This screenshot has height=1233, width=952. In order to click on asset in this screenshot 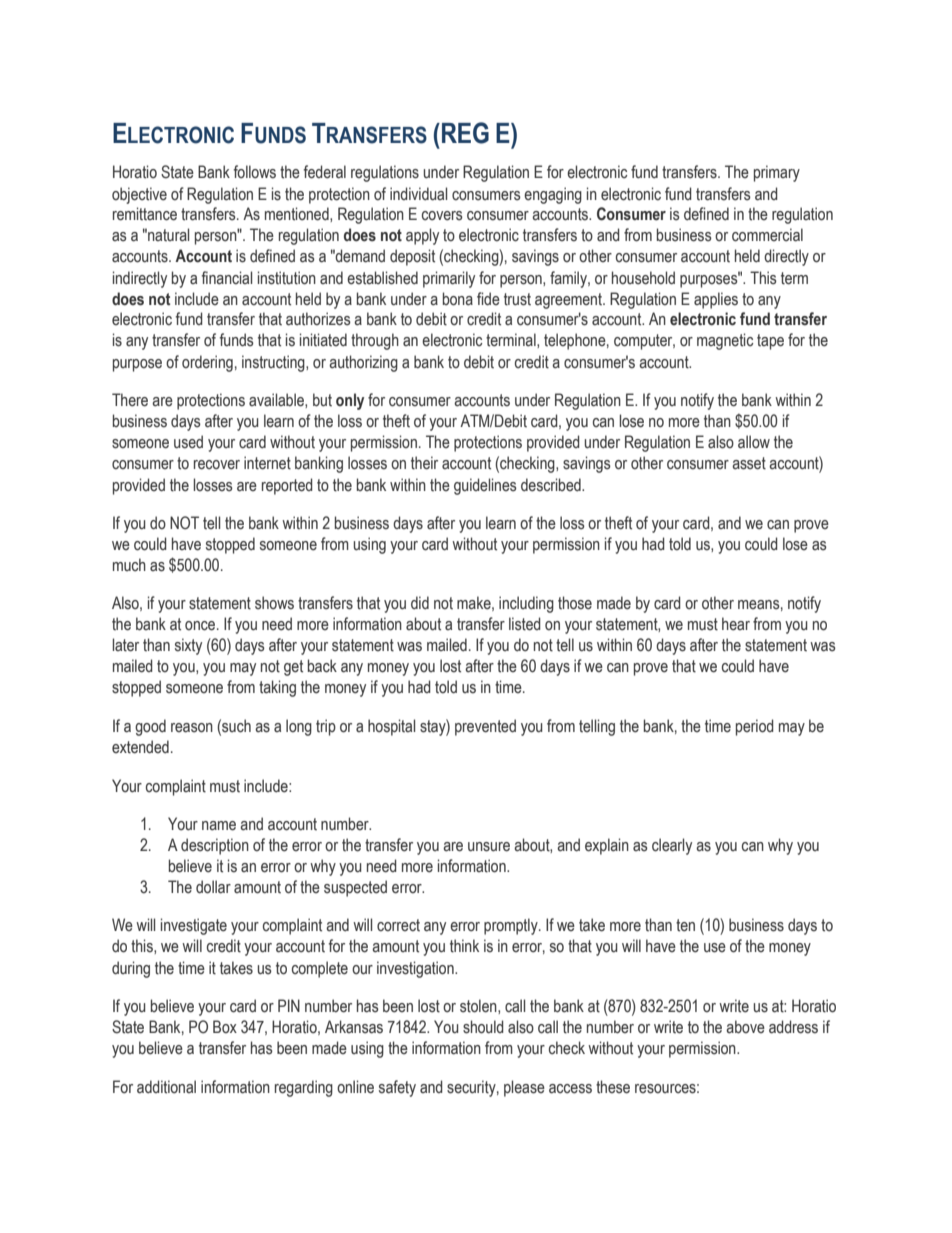, I will do `click(749, 463)`.
